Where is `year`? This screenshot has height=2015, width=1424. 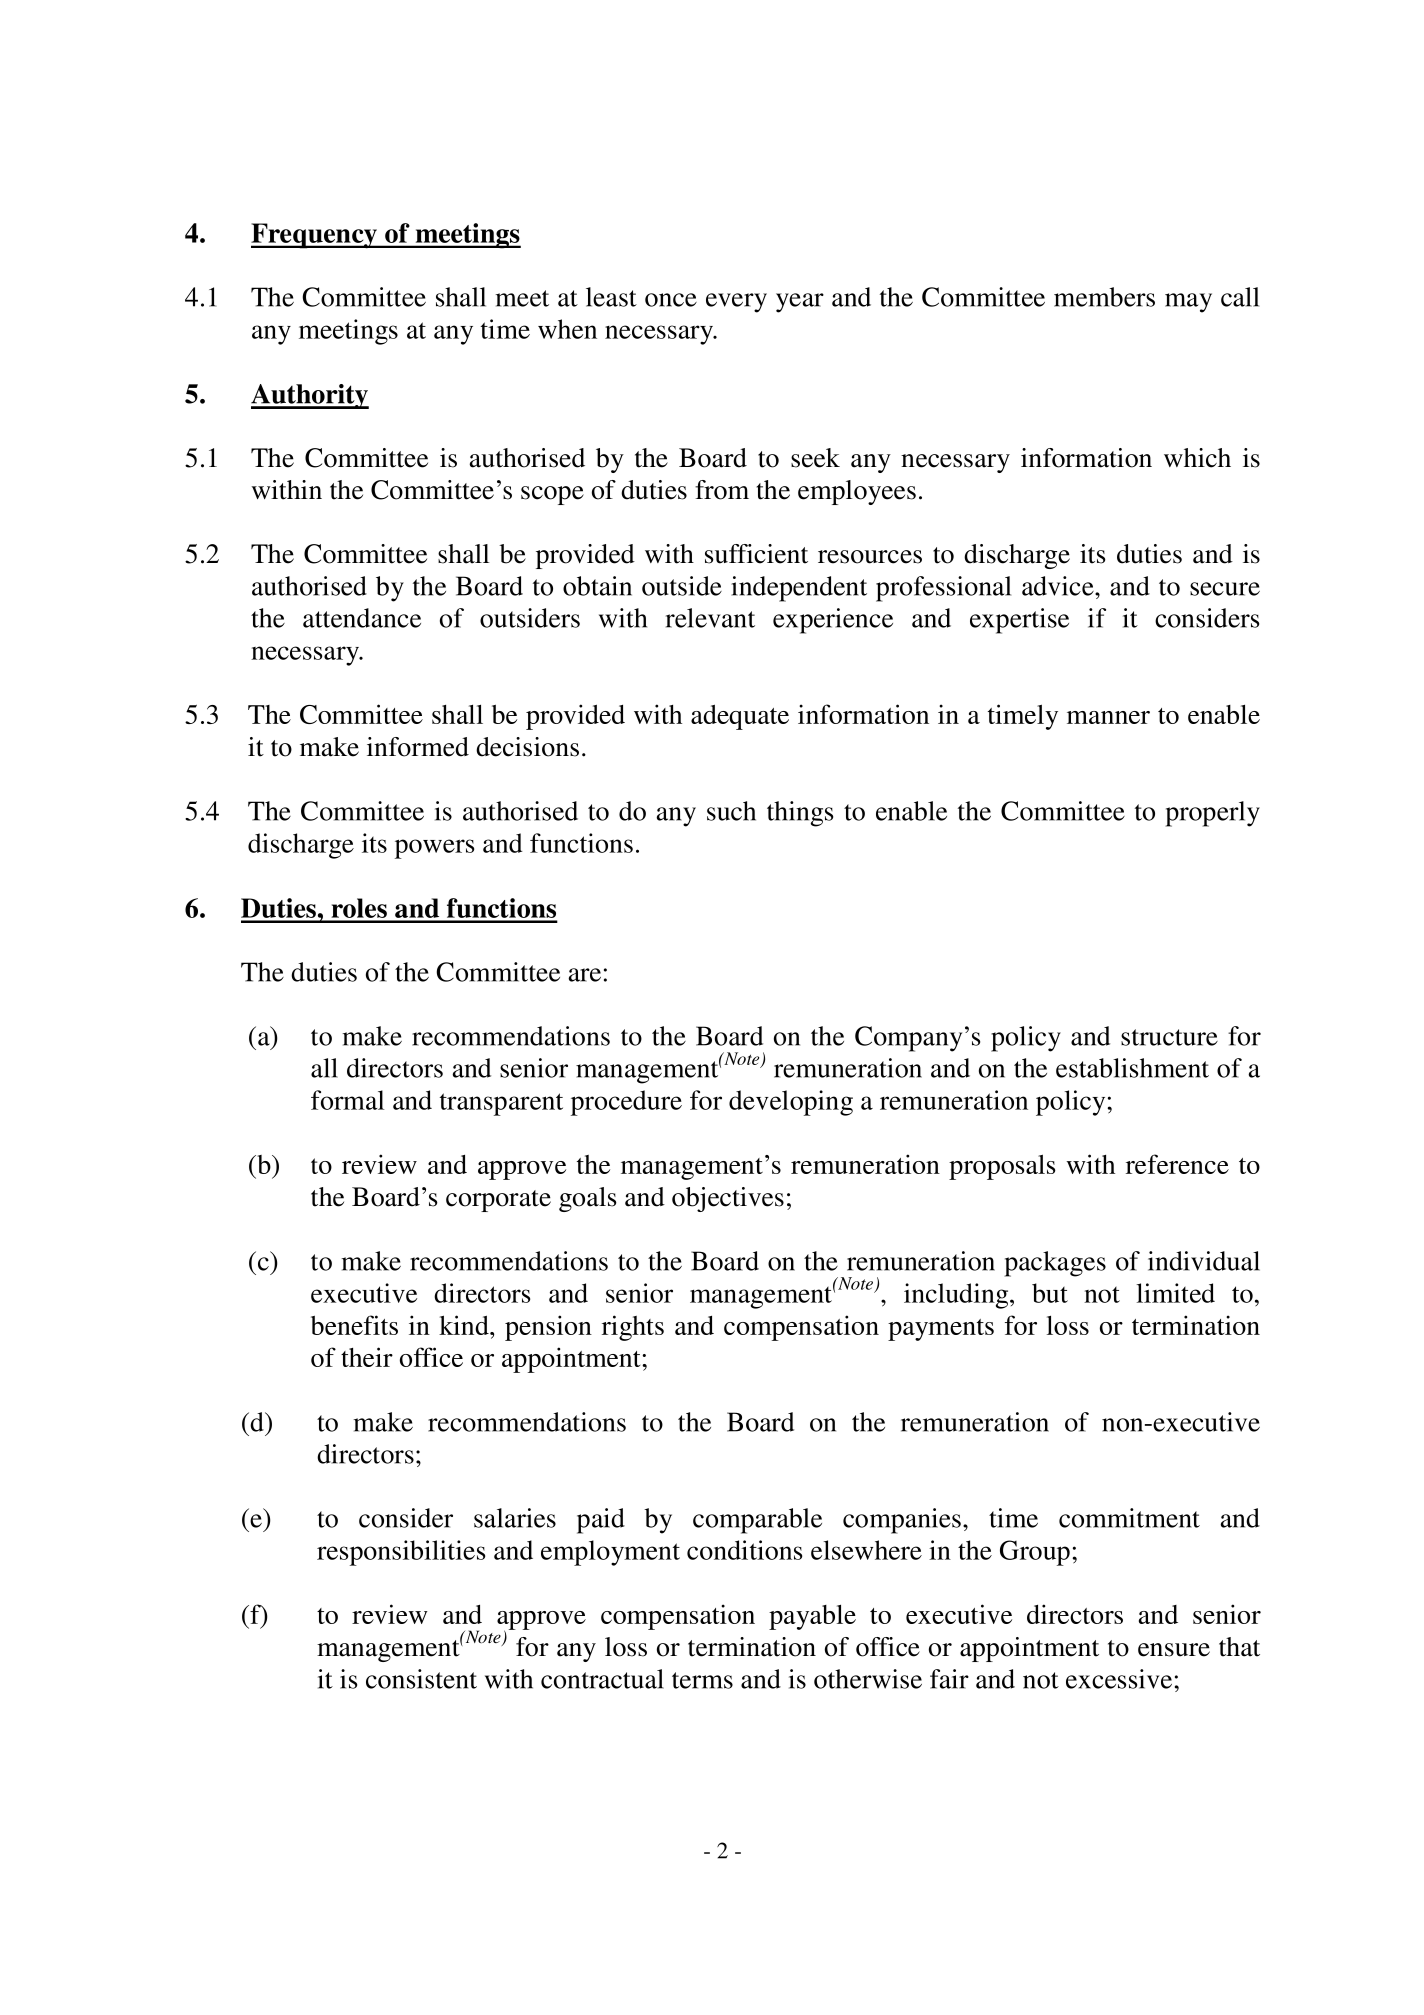 year is located at coordinates (800, 303).
